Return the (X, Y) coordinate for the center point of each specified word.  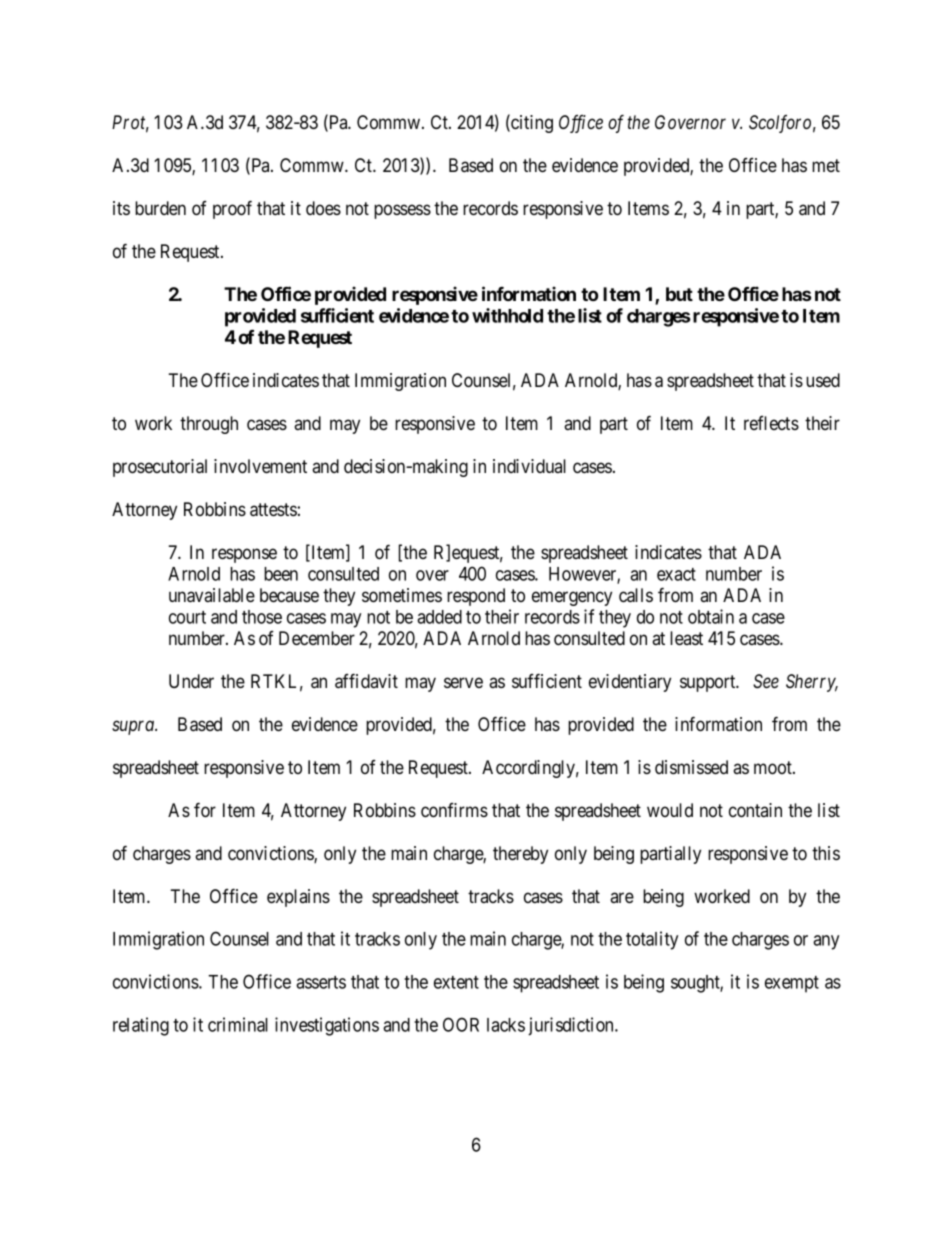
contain (755, 810)
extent (456, 982)
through (209, 425)
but (679, 294)
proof (232, 209)
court (187, 617)
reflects (771, 423)
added (439, 617)
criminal (238, 1024)
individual (529, 466)
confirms (454, 810)
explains (298, 898)
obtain (711, 616)
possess (402, 211)
